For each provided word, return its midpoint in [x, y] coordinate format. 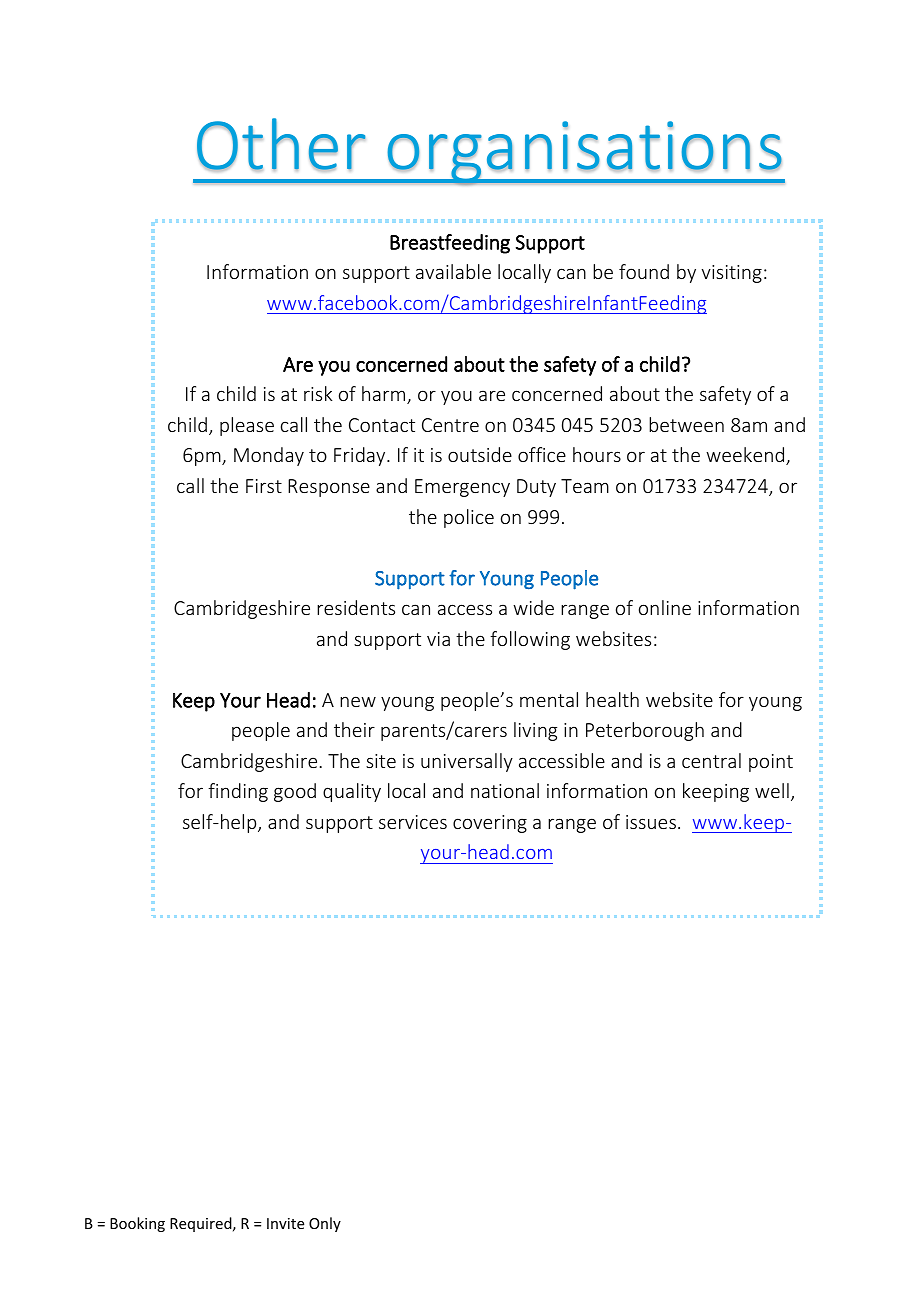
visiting [732, 274]
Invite [285, 1223]
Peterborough [645, 731]
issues [651, 822]
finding [238, 792]
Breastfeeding [450, 244]
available [453, 271]
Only [325, 1224]
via [438, 639]
